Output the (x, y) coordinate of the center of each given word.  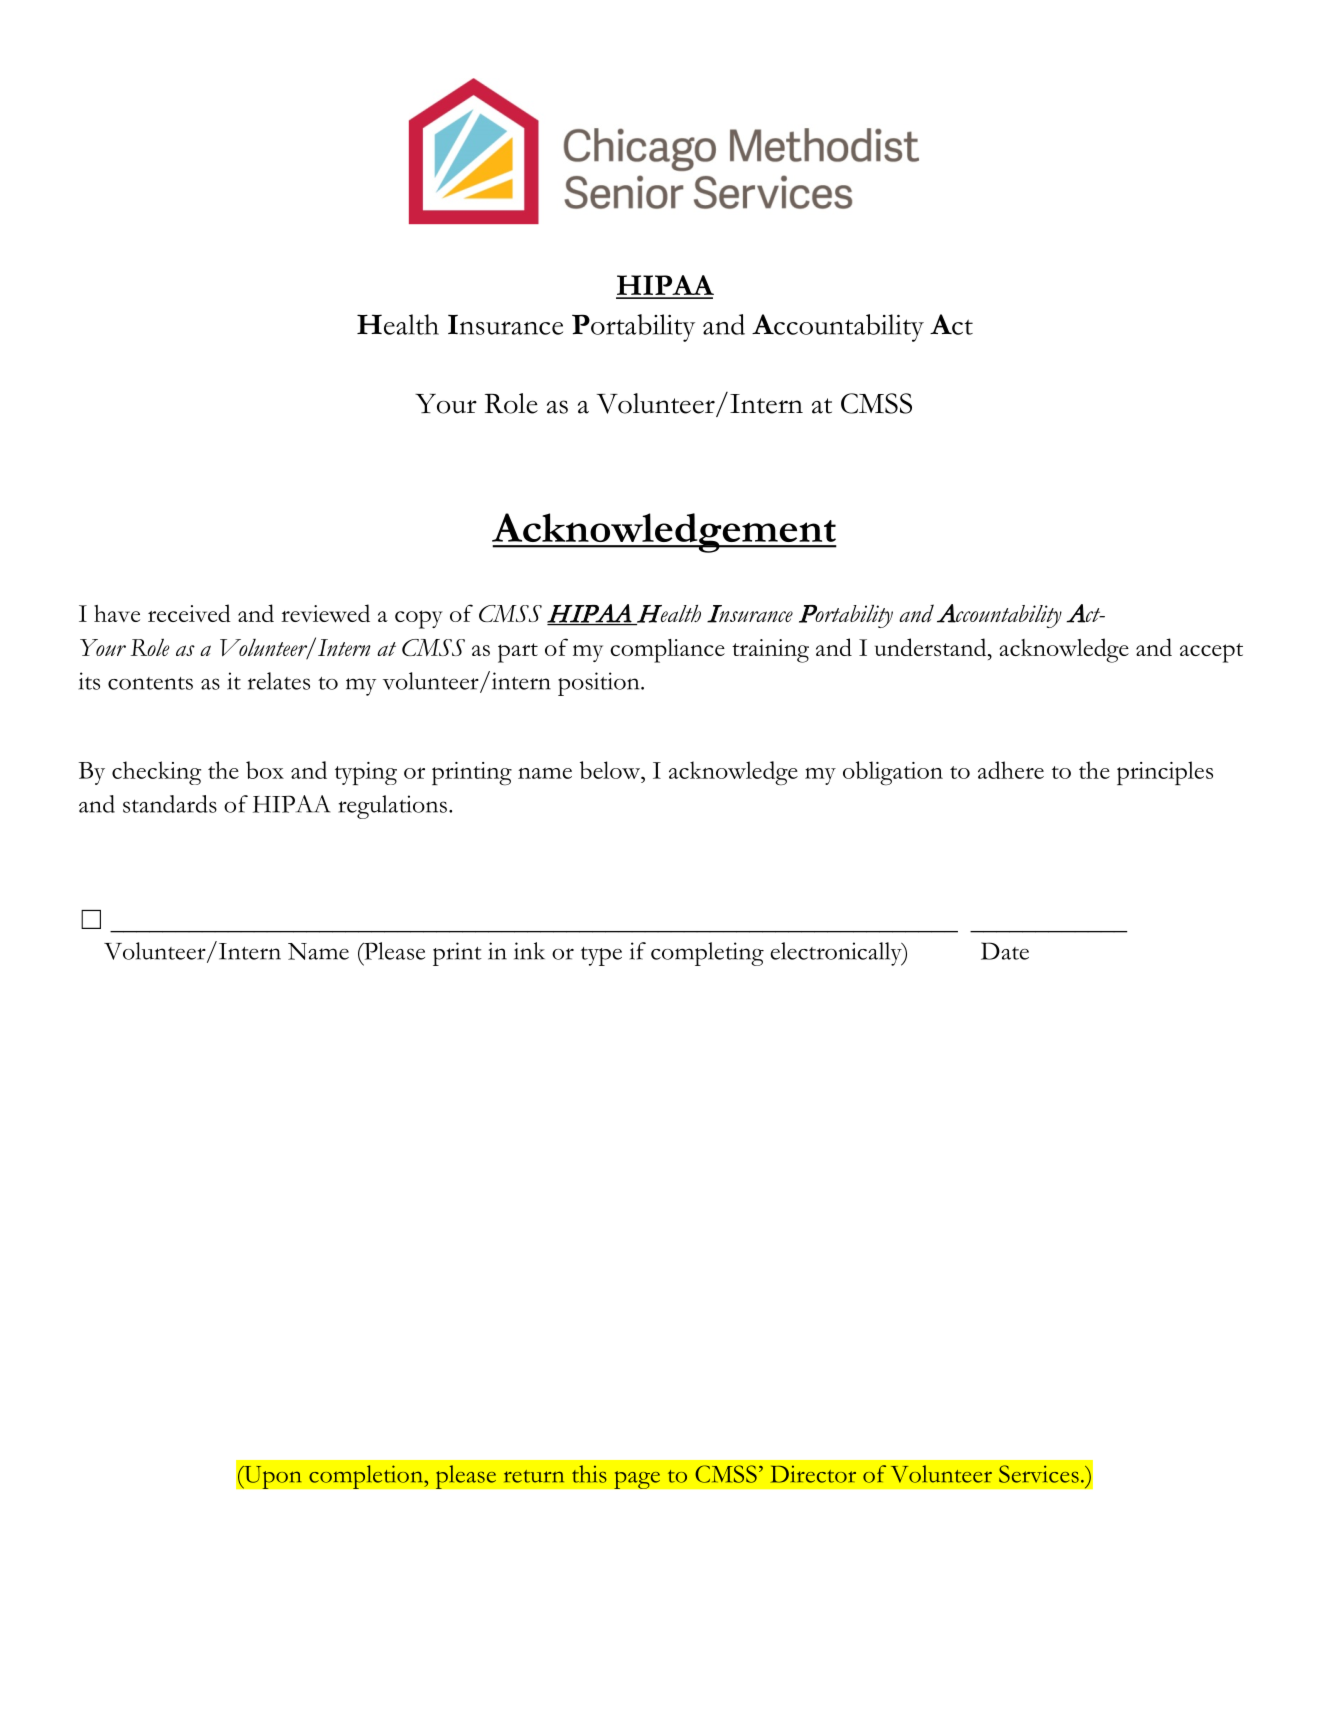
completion (367, 1477)
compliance (667, 651)
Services (1039, 1474)
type (601, 956)
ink (529, 951)
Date (1005, 951)
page (637, 1480)
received (189, 613)
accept (1211, 653)
